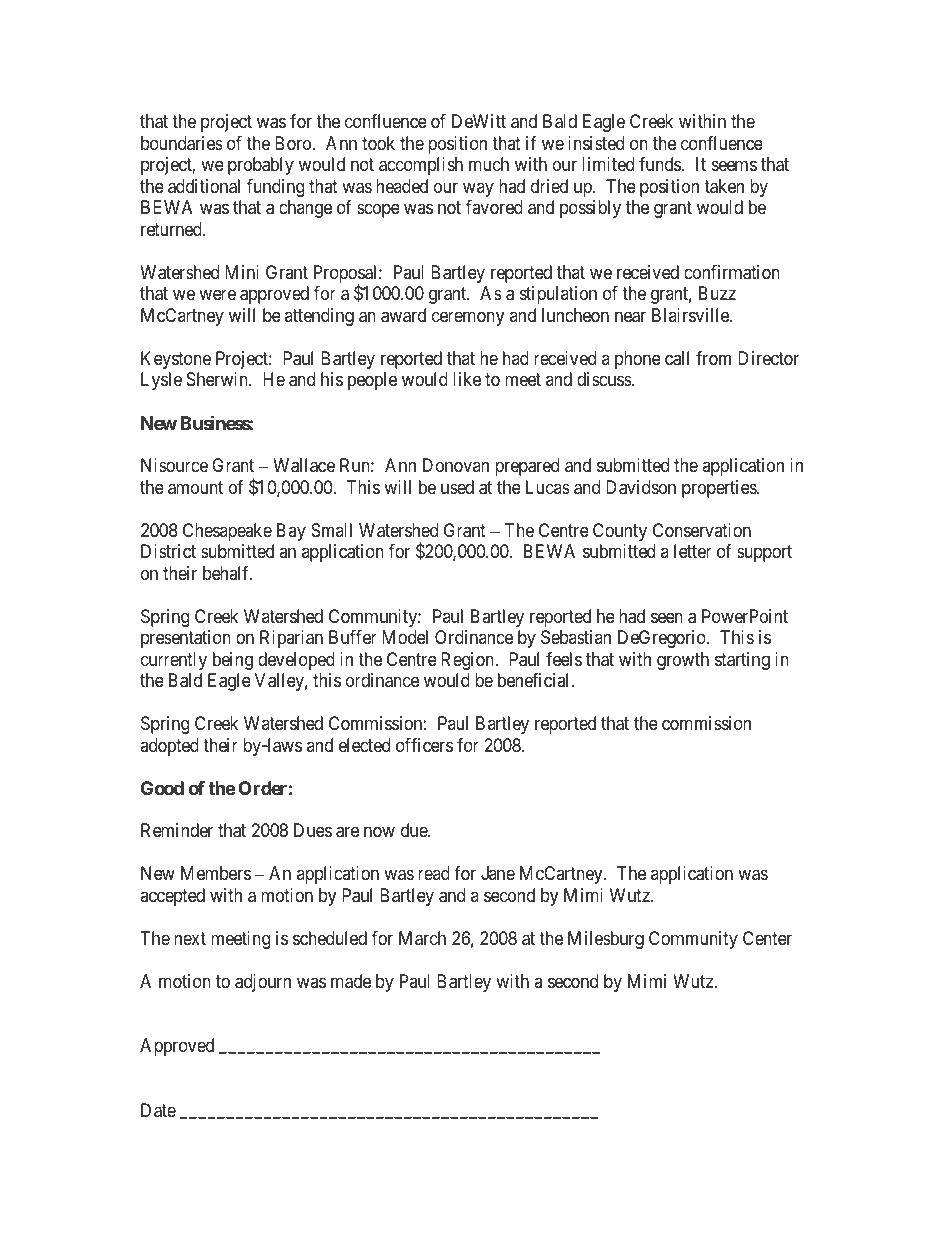  Describe the element at coordinates (724, 186) in the image. I see `taken` at that location.
